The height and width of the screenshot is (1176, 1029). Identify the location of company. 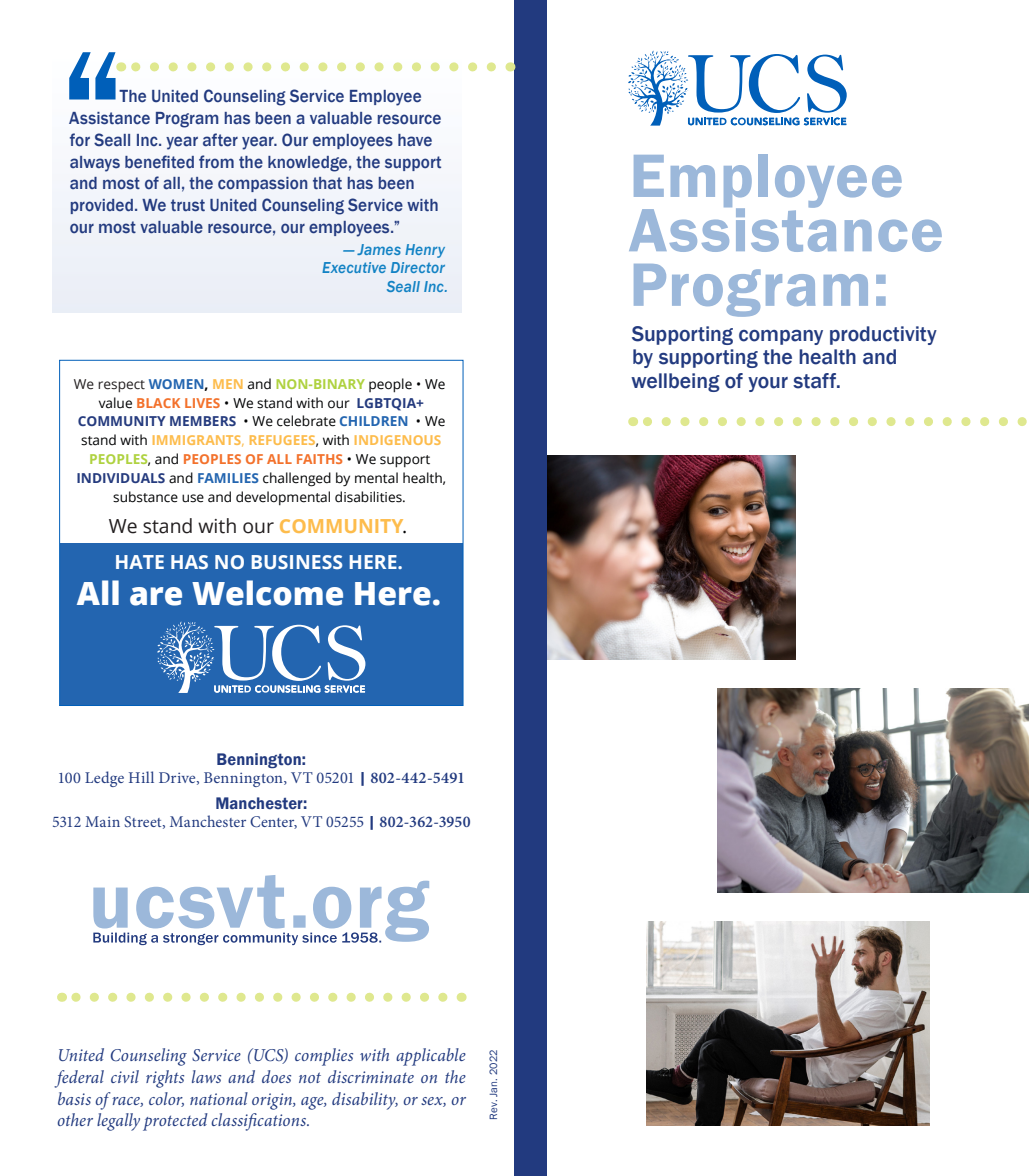
(781, 337).
